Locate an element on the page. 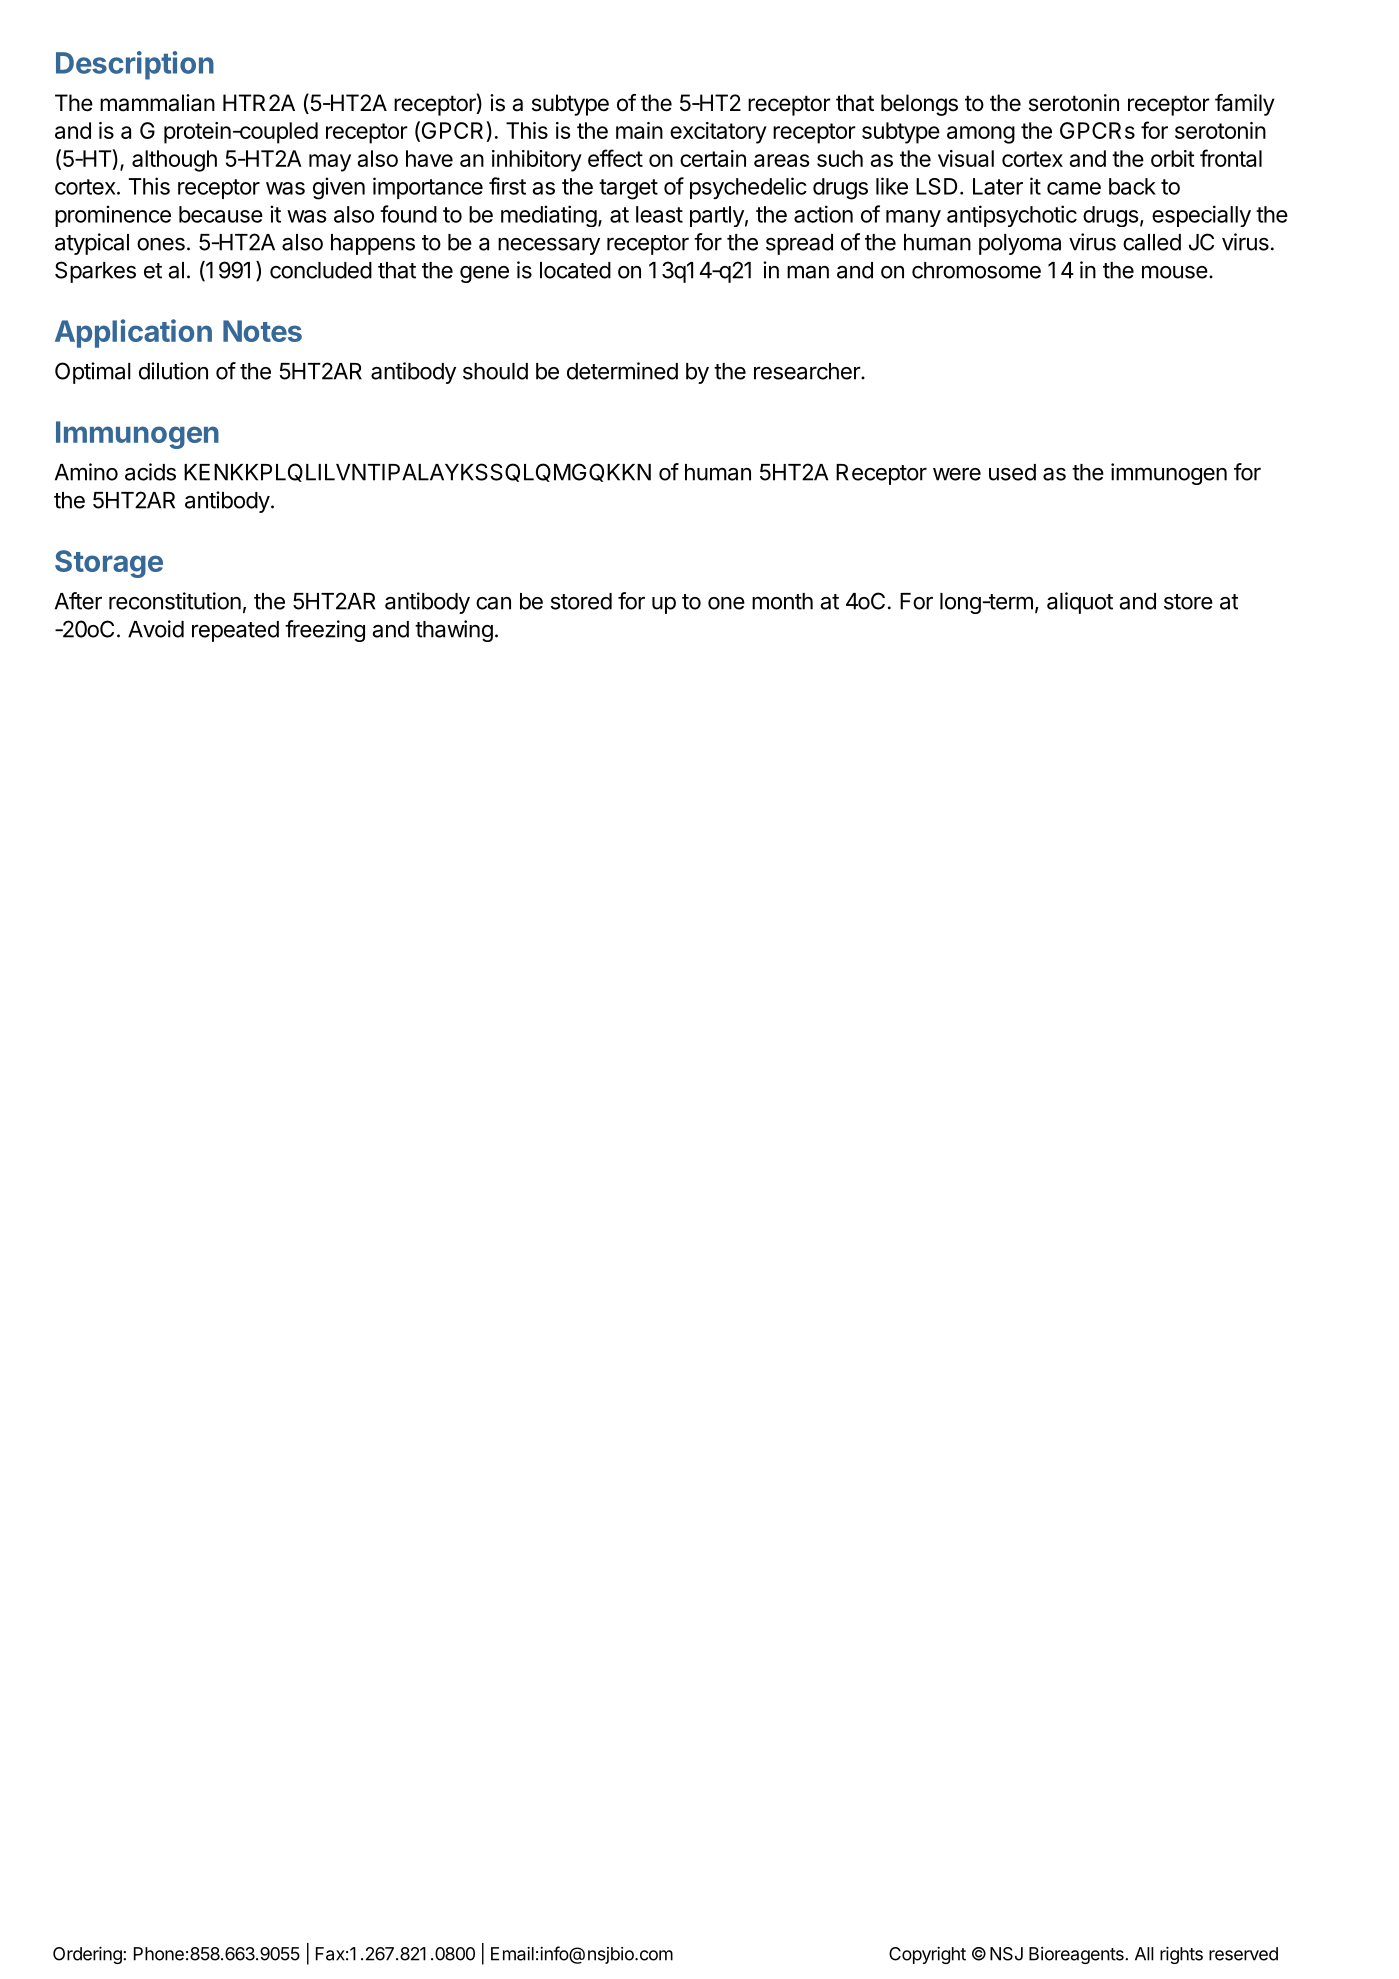  main is located at coordinates (639, 130).
